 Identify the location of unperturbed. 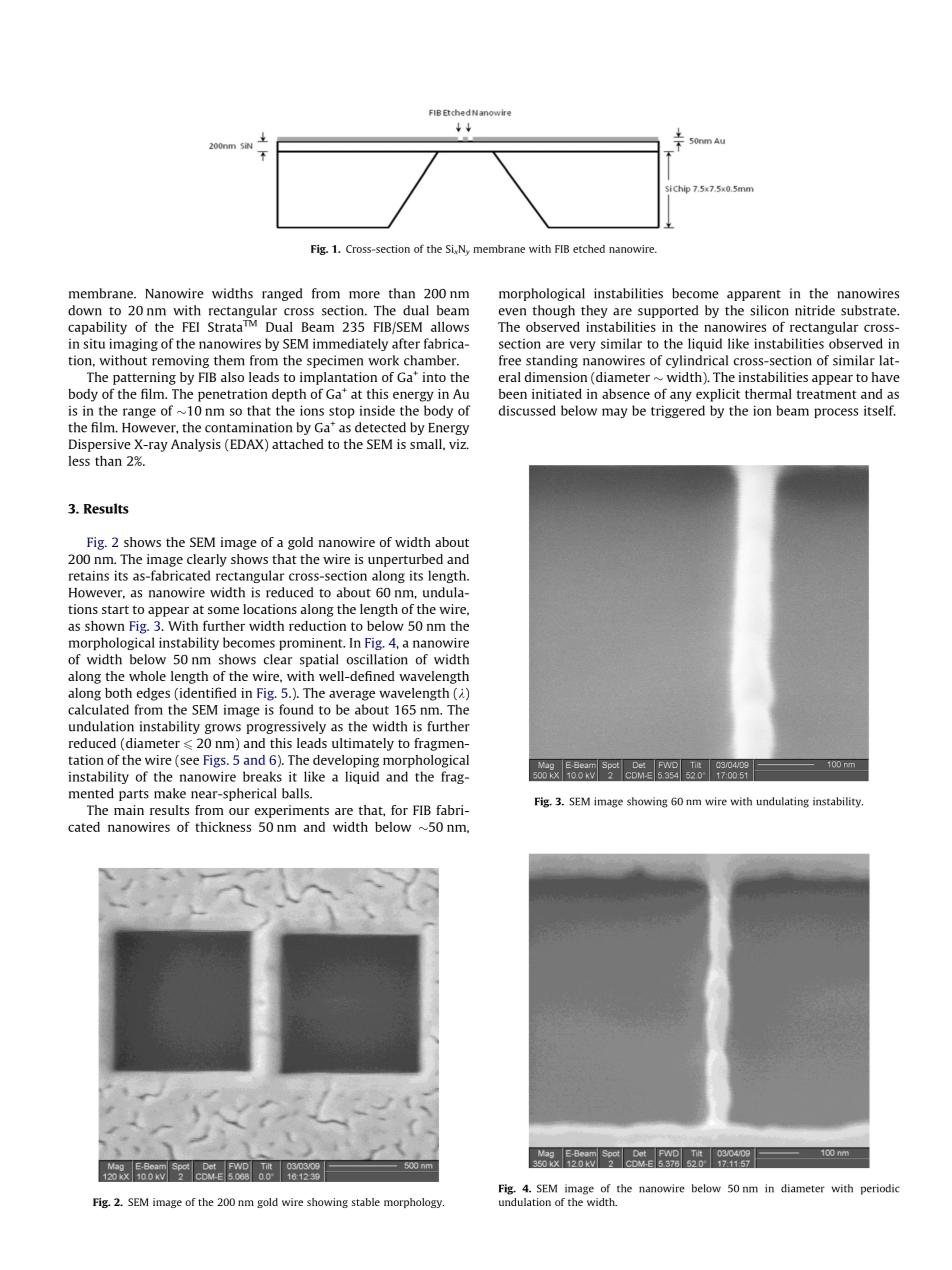
(405, 560).
